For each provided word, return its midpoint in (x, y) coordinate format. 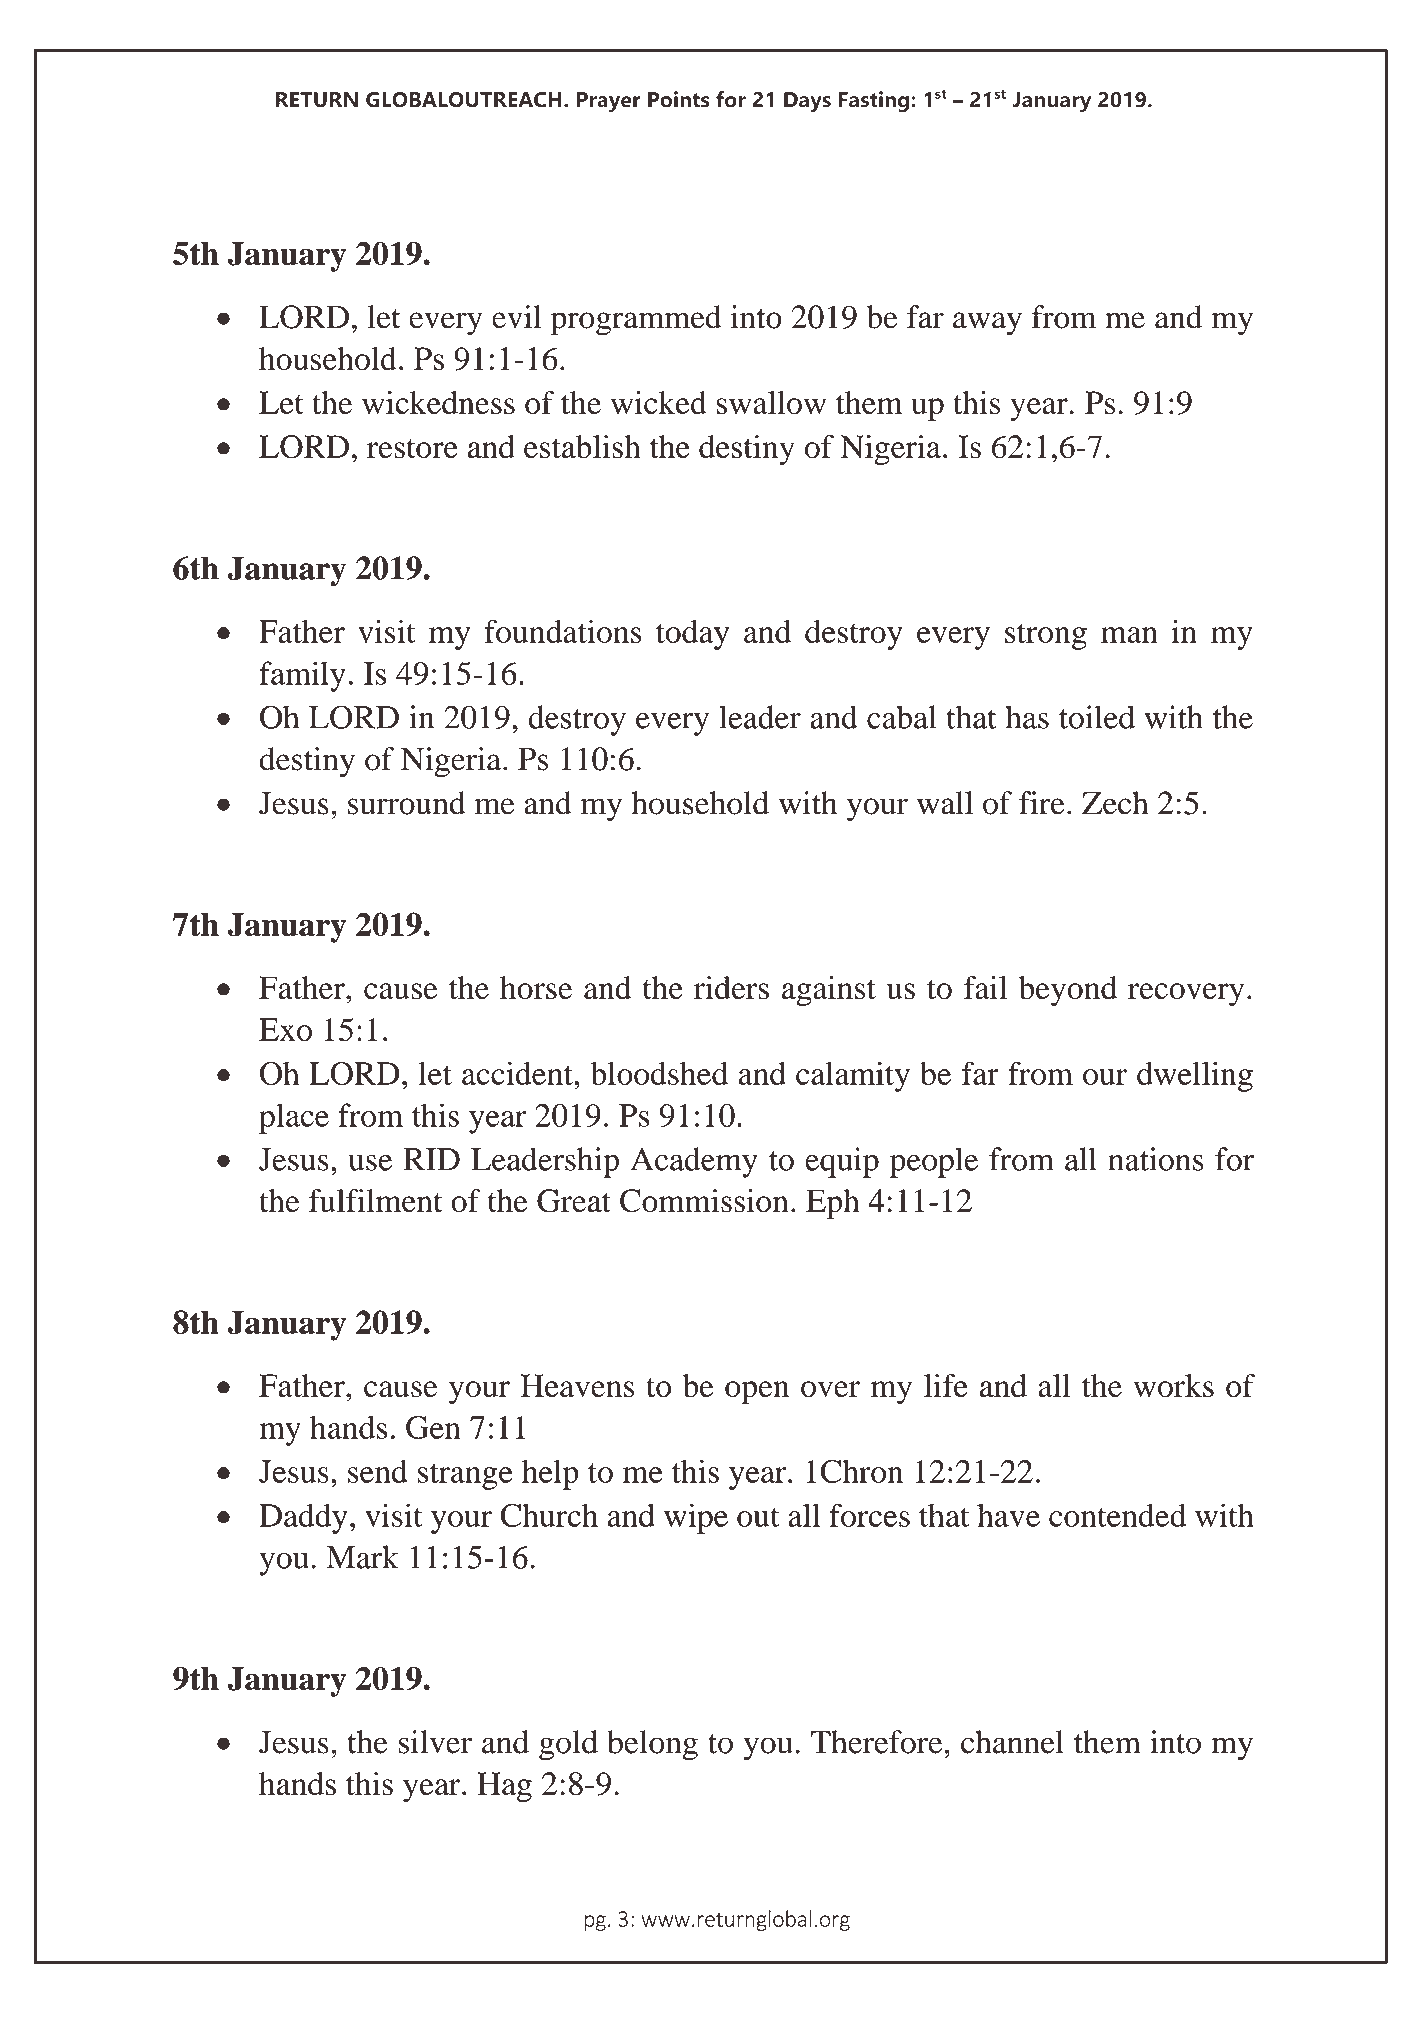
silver (435, 1742)
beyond (1067, 991)
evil (516, 317)
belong (652, 1745)
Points (679, 99)
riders (731, 988)
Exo (285, 1029)
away (987, 324)
